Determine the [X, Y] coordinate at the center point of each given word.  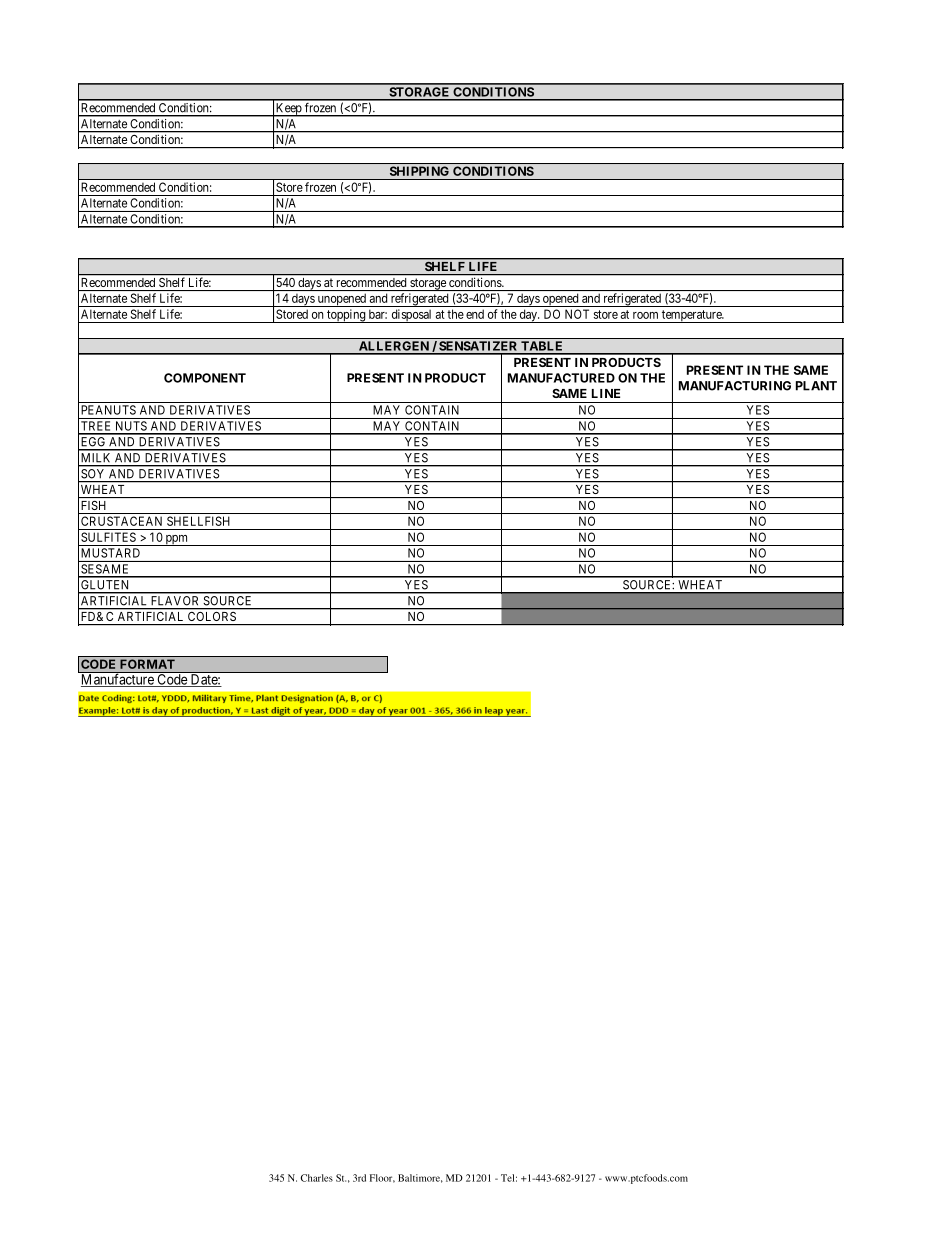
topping [346, 316]
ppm [176, 540]
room [645, 315]
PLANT [816, 386]
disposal [411, 316]
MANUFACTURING [735, 386]
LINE [606, 393]
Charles [317, 1178]
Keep [289, 110]
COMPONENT [205, 378]
